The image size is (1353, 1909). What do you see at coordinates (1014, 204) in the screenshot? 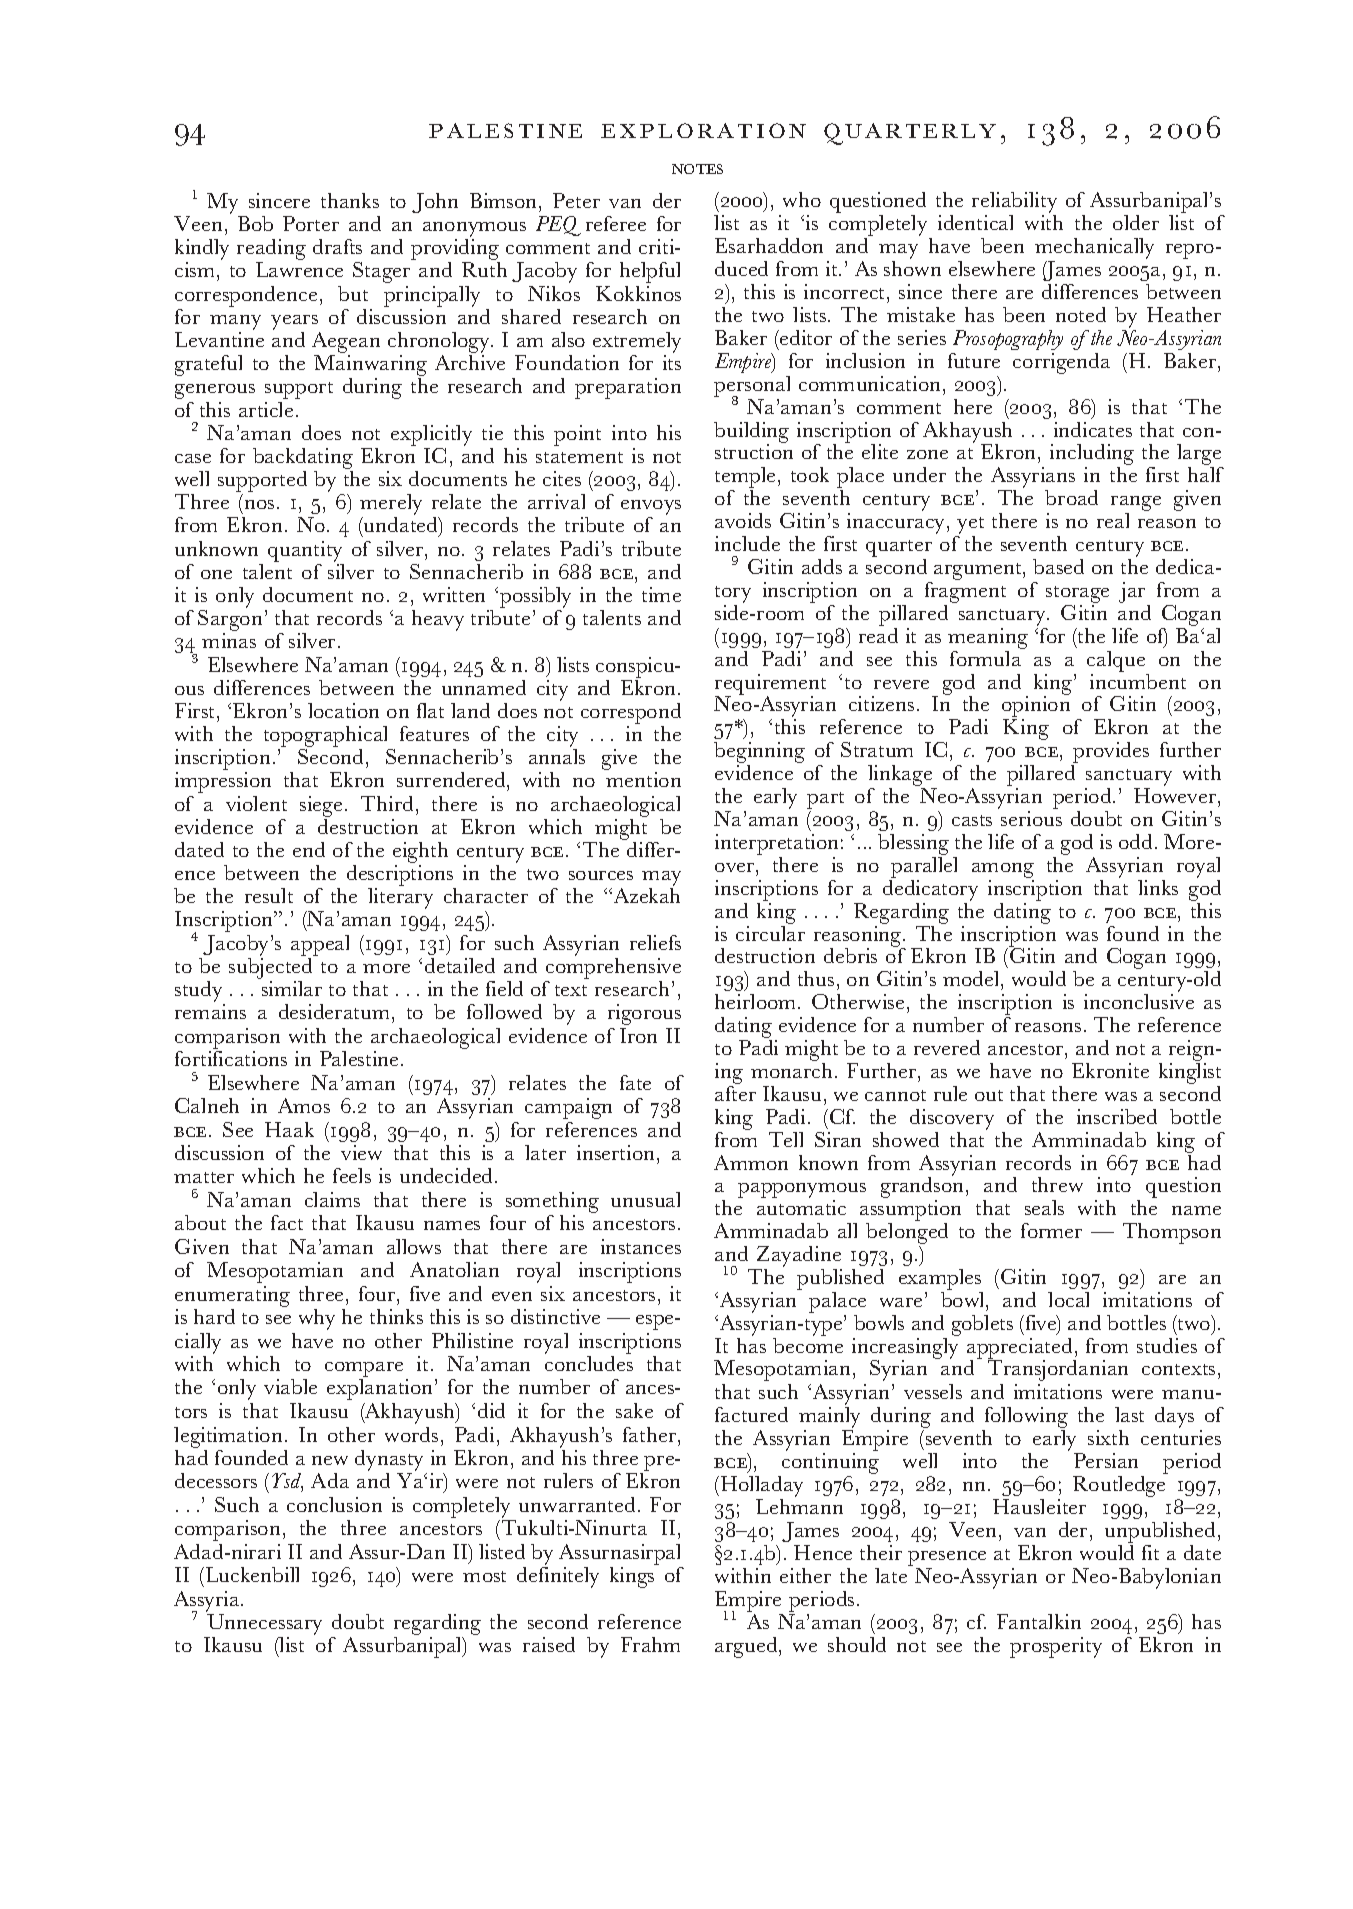
I see `reliability` at bounding box center [1014, 204].
